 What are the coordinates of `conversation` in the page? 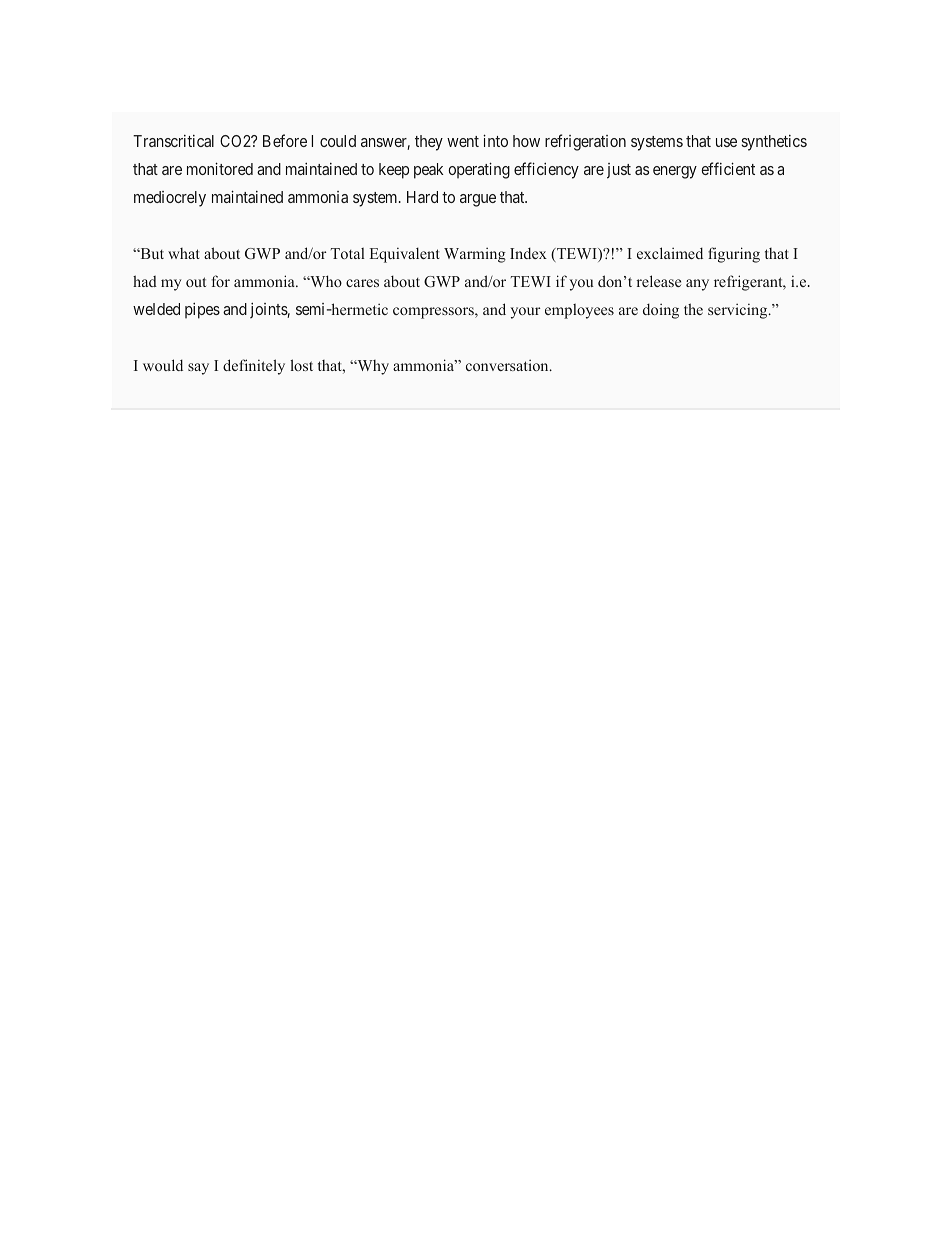 It's located at (508, 365).
